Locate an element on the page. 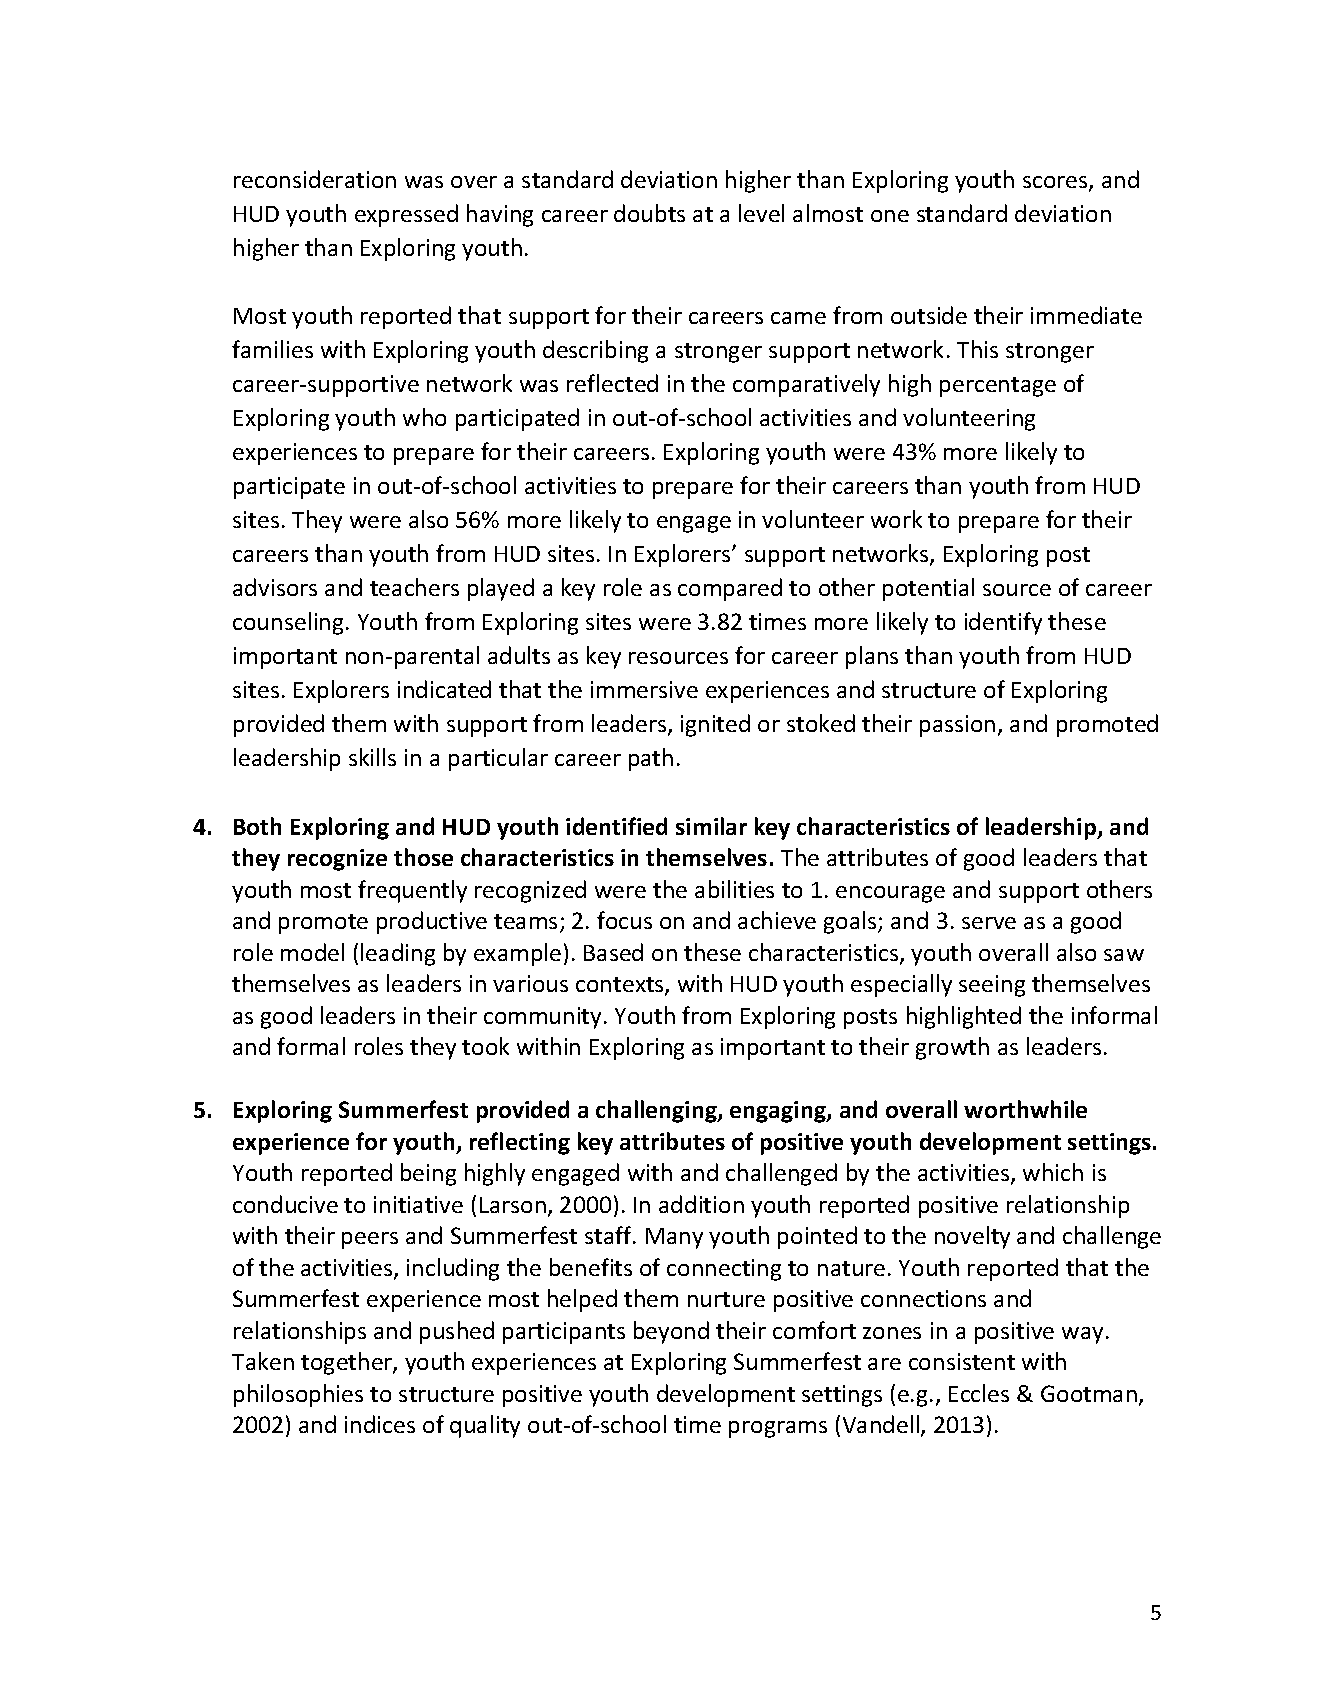  scores is located at coordinates (1056, 183).
